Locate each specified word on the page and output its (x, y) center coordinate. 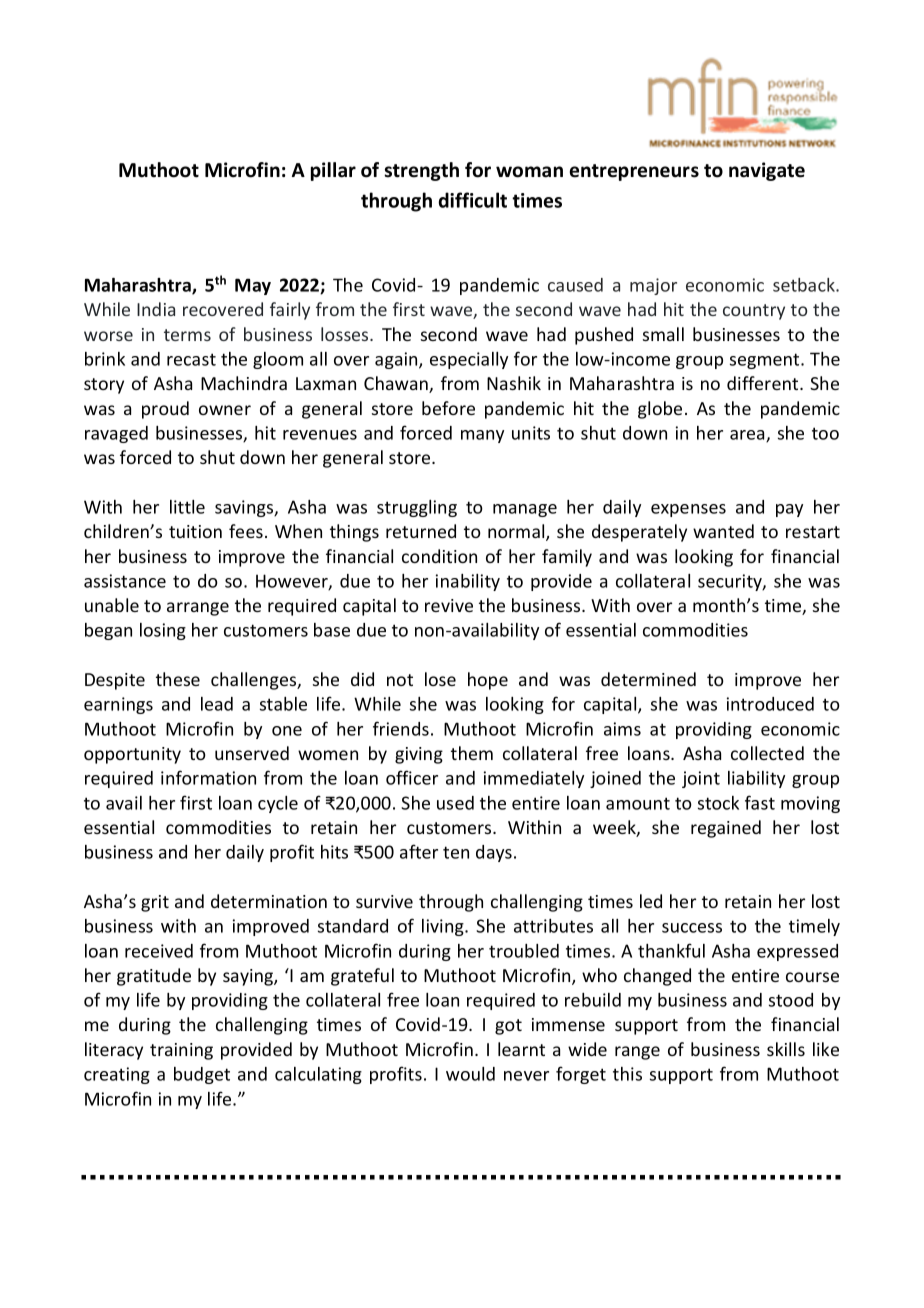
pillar (333, 171)
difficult (472, 200)
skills (786, 1049)
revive (449, 605)
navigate (767, 171)
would (470, 1074)
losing (163, 631)
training (181, 1051)
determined (648, 679)
